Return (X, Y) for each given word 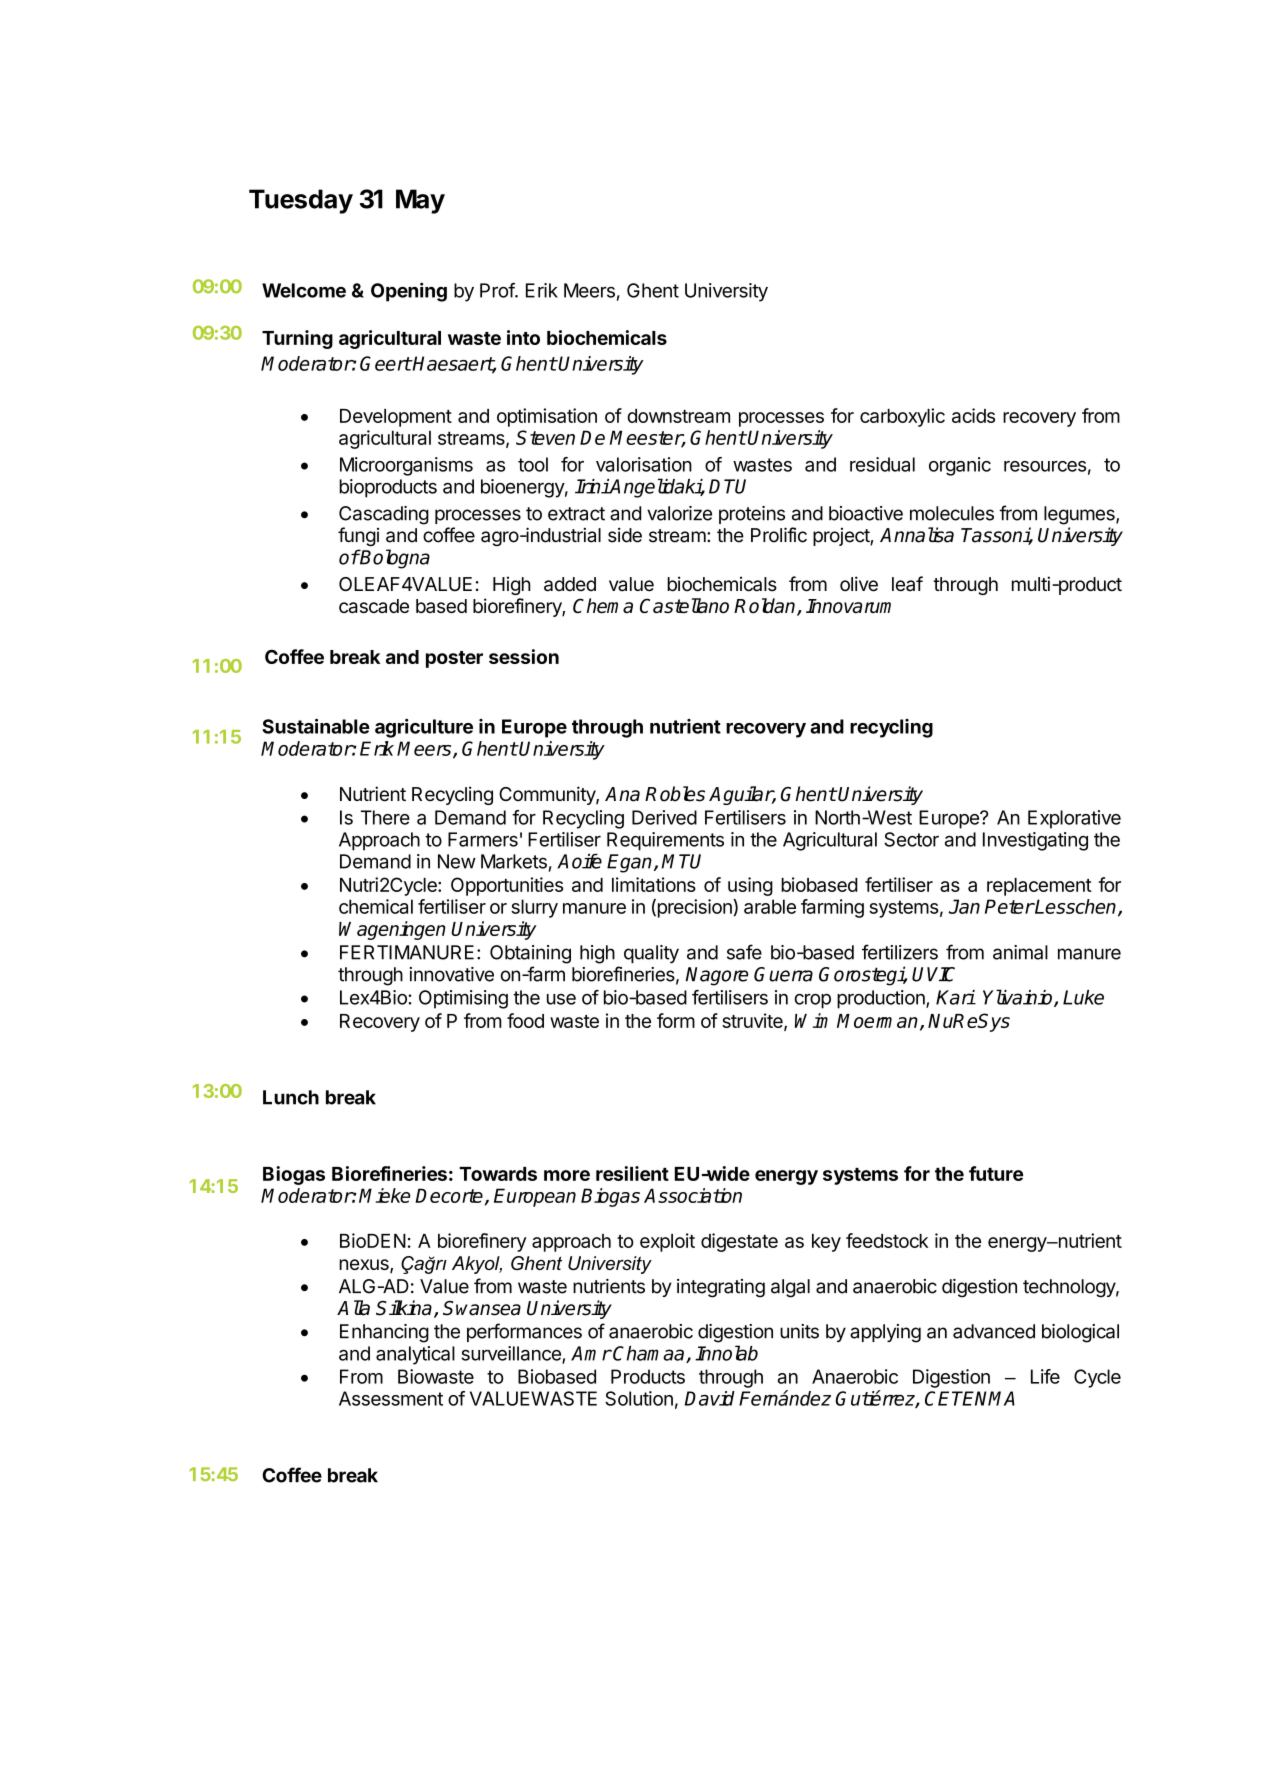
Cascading (384, 515)
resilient (632, 1173)
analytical (415, 1355)
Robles (675, 794)
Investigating (1035, 841)
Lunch (291, 1097)
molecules (952, 513)
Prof (498, 290)
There (385, 817)
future (996, 1173)
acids (973, 415)
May (420, 201)
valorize (679, 513)
